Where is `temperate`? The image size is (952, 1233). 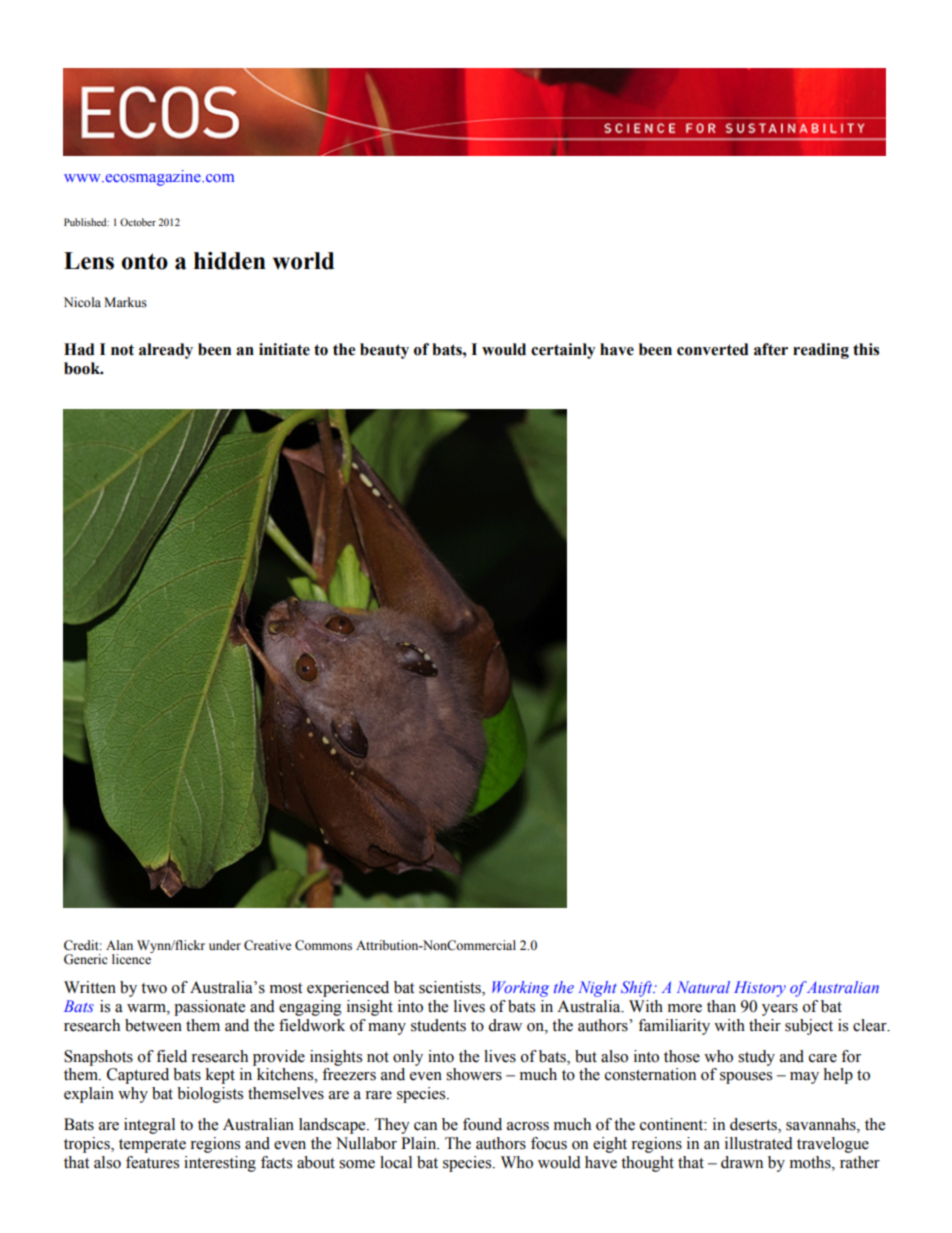
temperate is located at coordinates (152, 1146).
